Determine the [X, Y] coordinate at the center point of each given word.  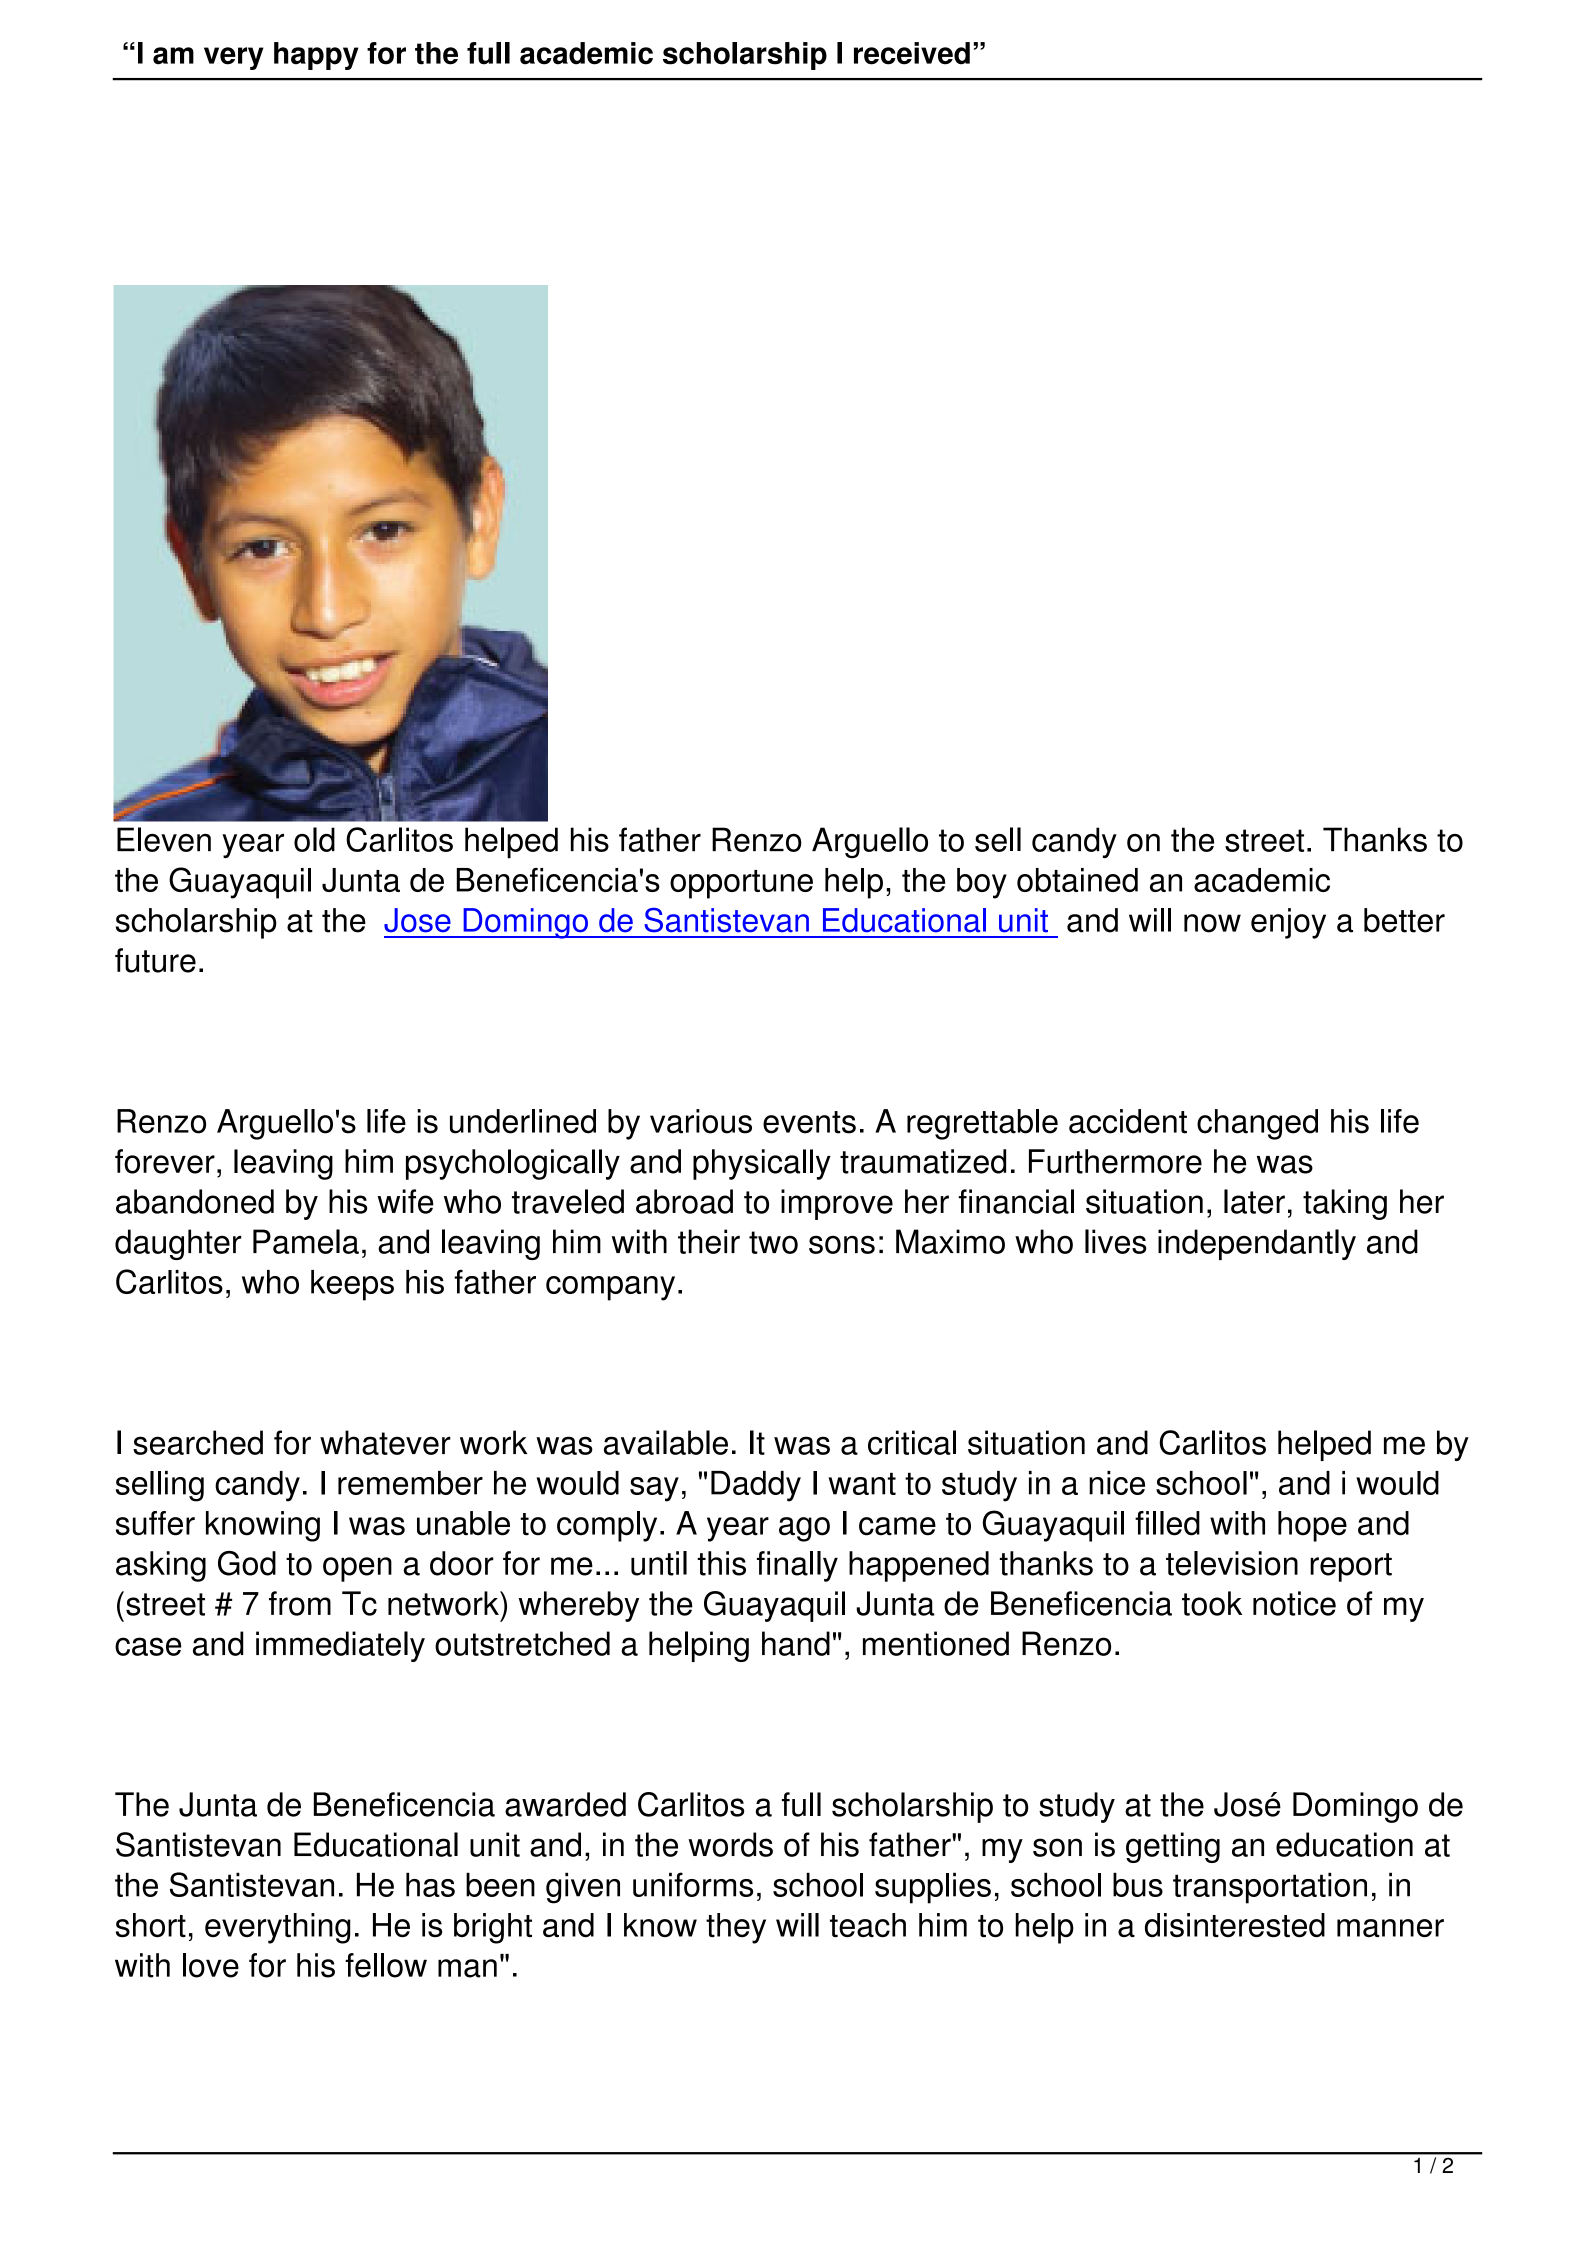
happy [316, 56]
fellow [386, 1965]
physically [762, 1164]
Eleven [164, 839]
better [1404, 920]
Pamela [306, 1241]
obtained [1077, 880]
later [1254, 1201]
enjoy [1288, 923]
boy [982, 883]
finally [797, 1566]
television [1232, 1563]
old [314, 839]
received [912, 53]
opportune [741, 884]
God [247, 1563]
